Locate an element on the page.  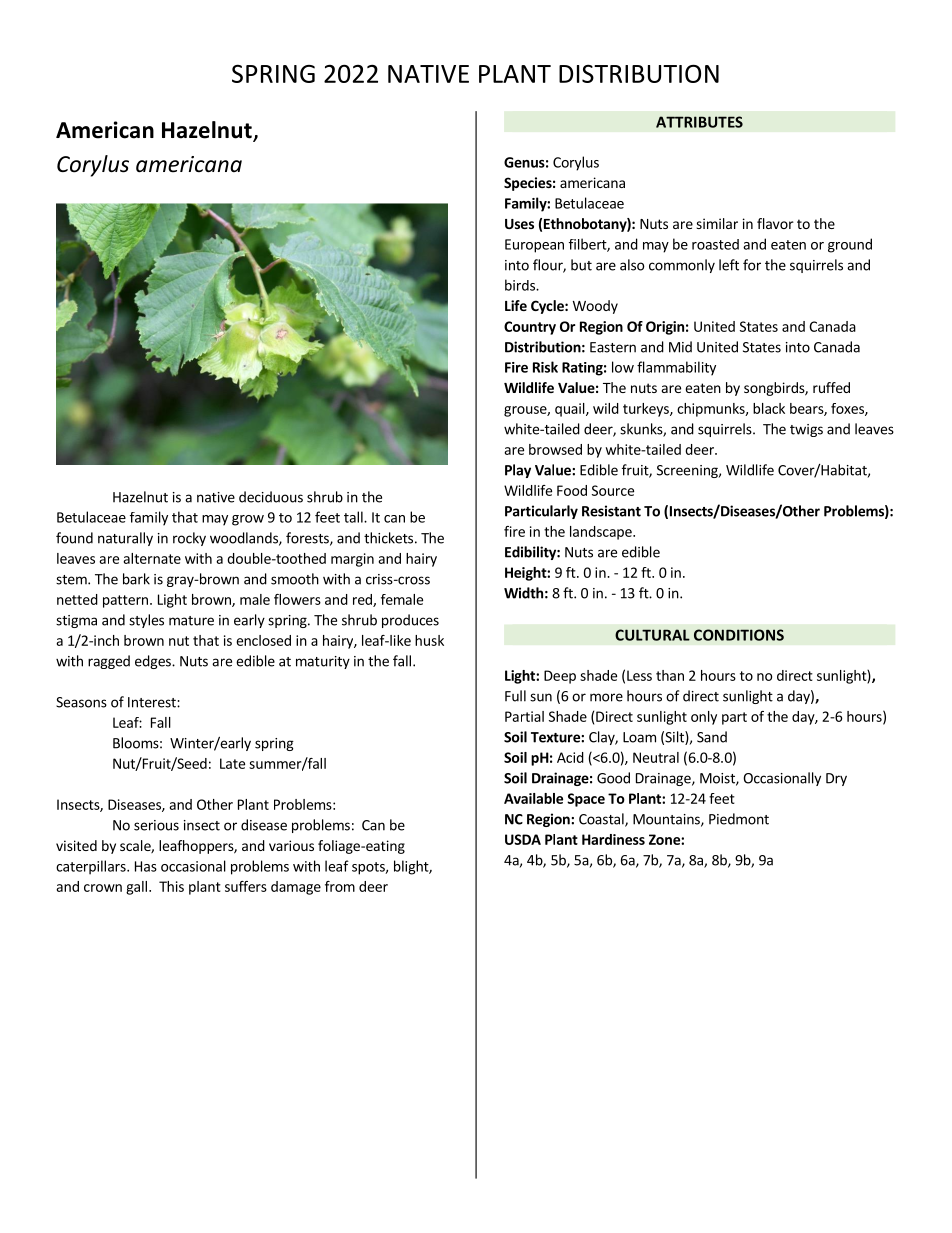
Play is located at coordinates (518, 471).
